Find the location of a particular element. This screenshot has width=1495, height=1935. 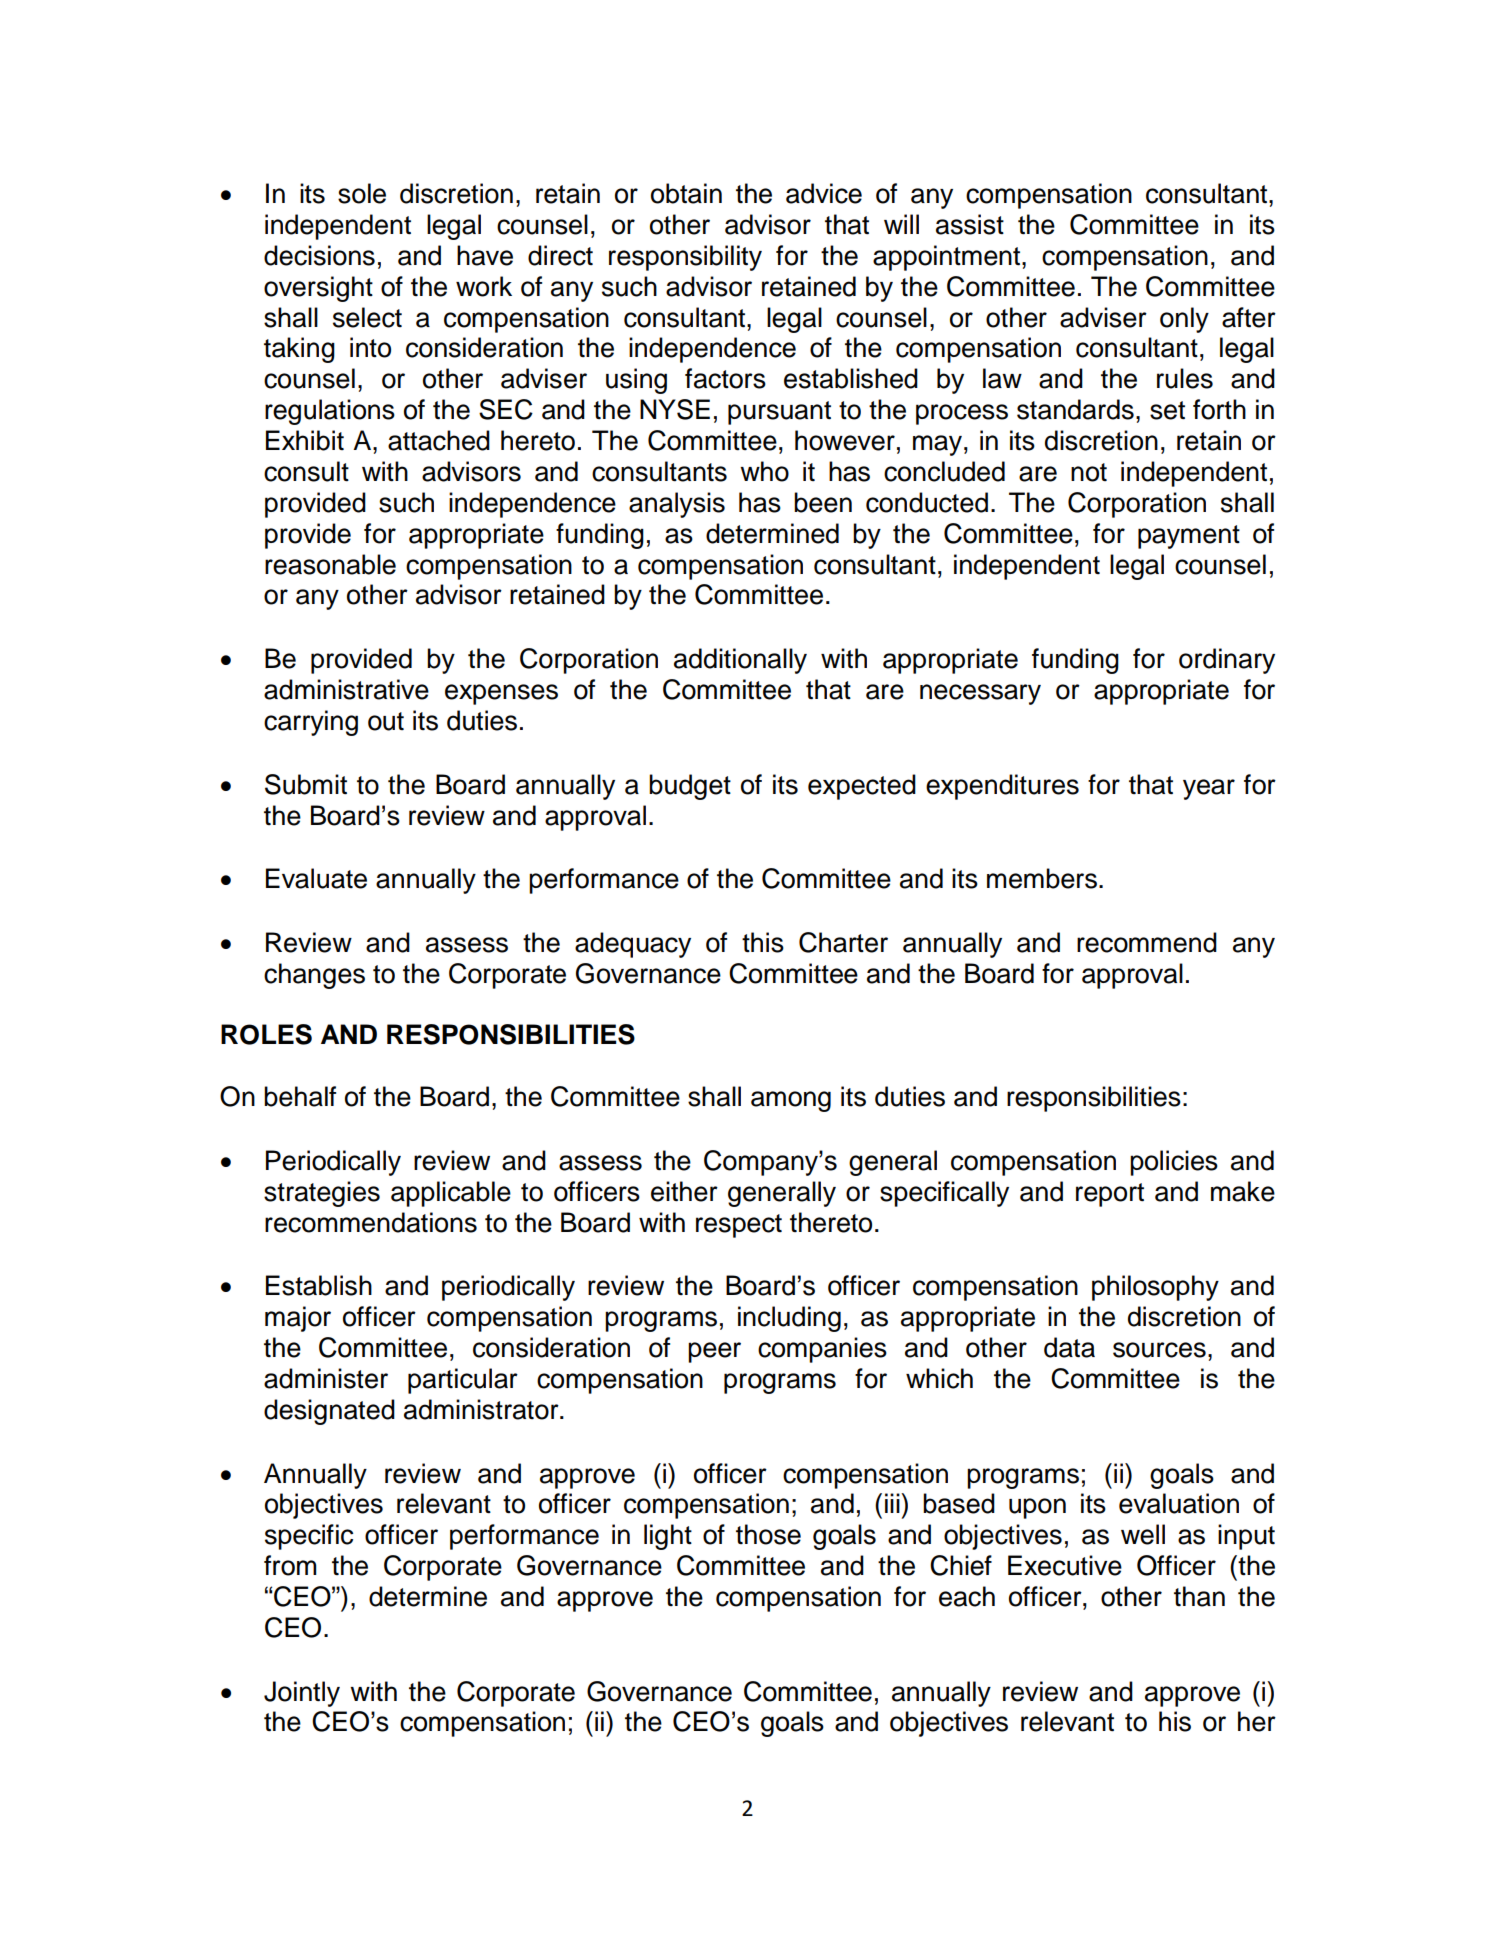

ordinary is located at coordinates (1227, 661).
